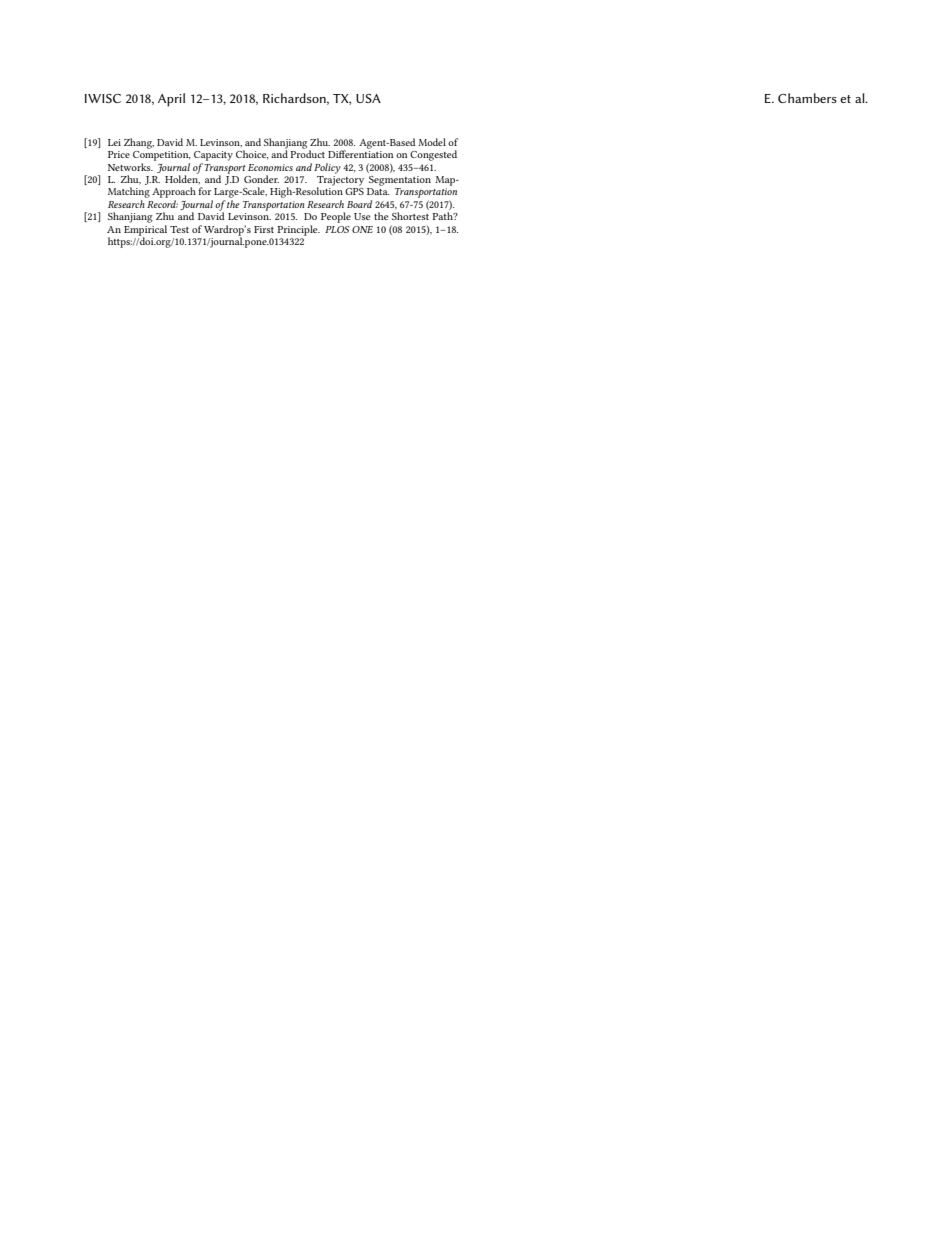 This page has height=1233, width=952. What do you see at coordinates (807, 98) in the page?
I see `Chambers` at bounding box center [807, 98].
